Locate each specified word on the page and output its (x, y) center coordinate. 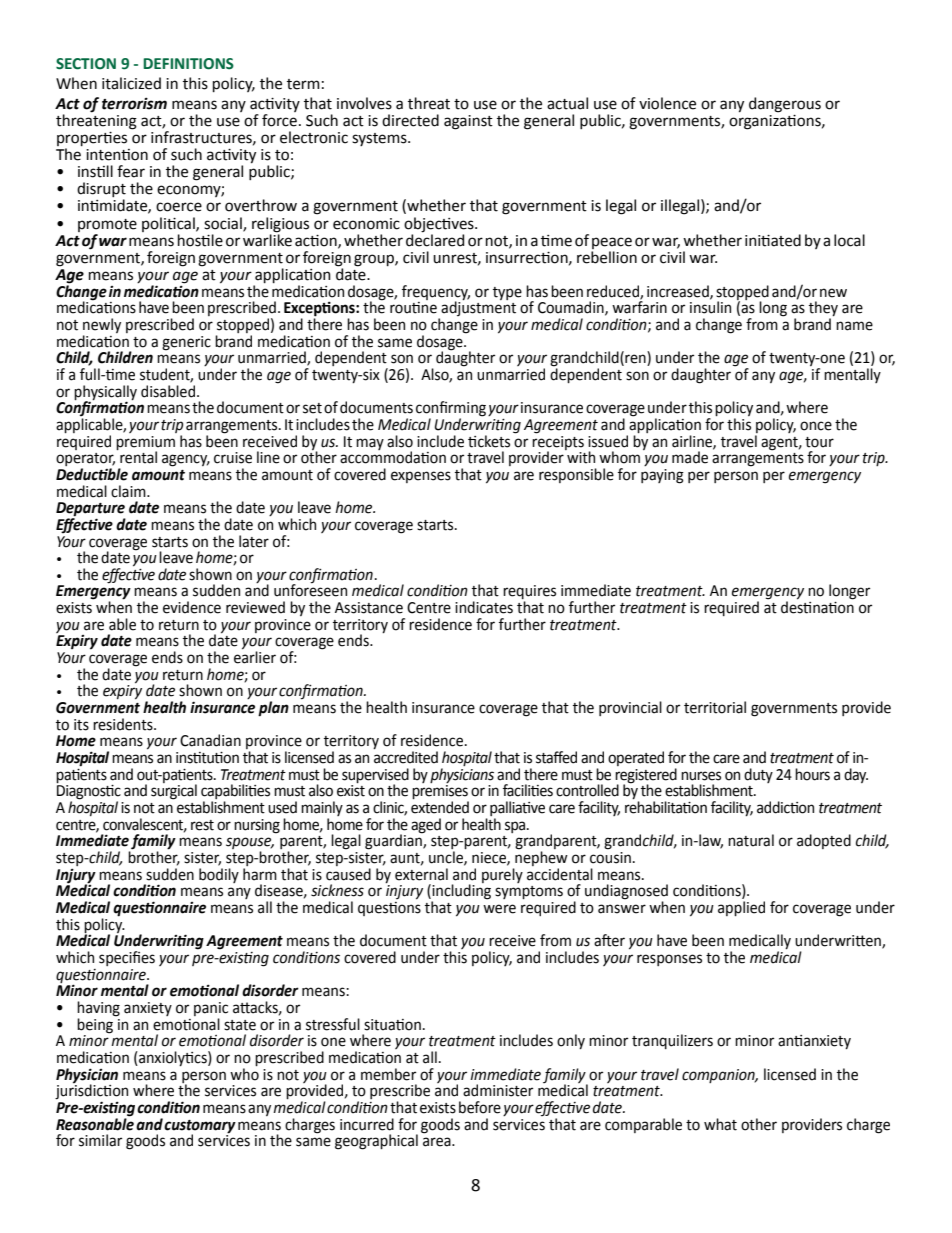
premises (440, 793)
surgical (174, 791)
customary (200, 1127)
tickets (489, 441)
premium (145, 444)
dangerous (785, 105)
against (468, 122)
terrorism (134, 103)
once (816, 426)
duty (758, 775)
